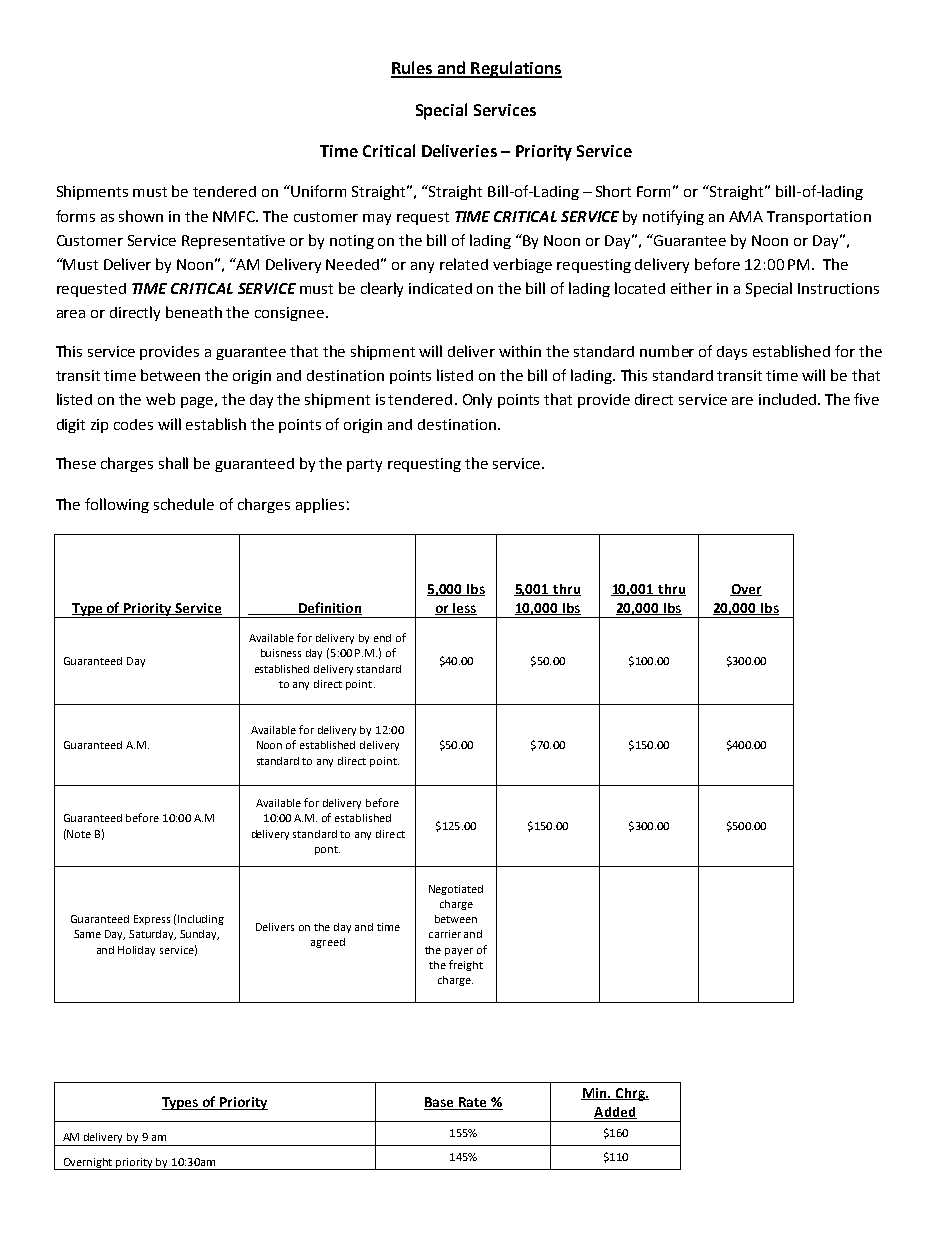 This image has height=1233, width=952. What do you see at coordinates (136, 951) in the image?
I see `Holiday` at bounding box center [136, 951].
